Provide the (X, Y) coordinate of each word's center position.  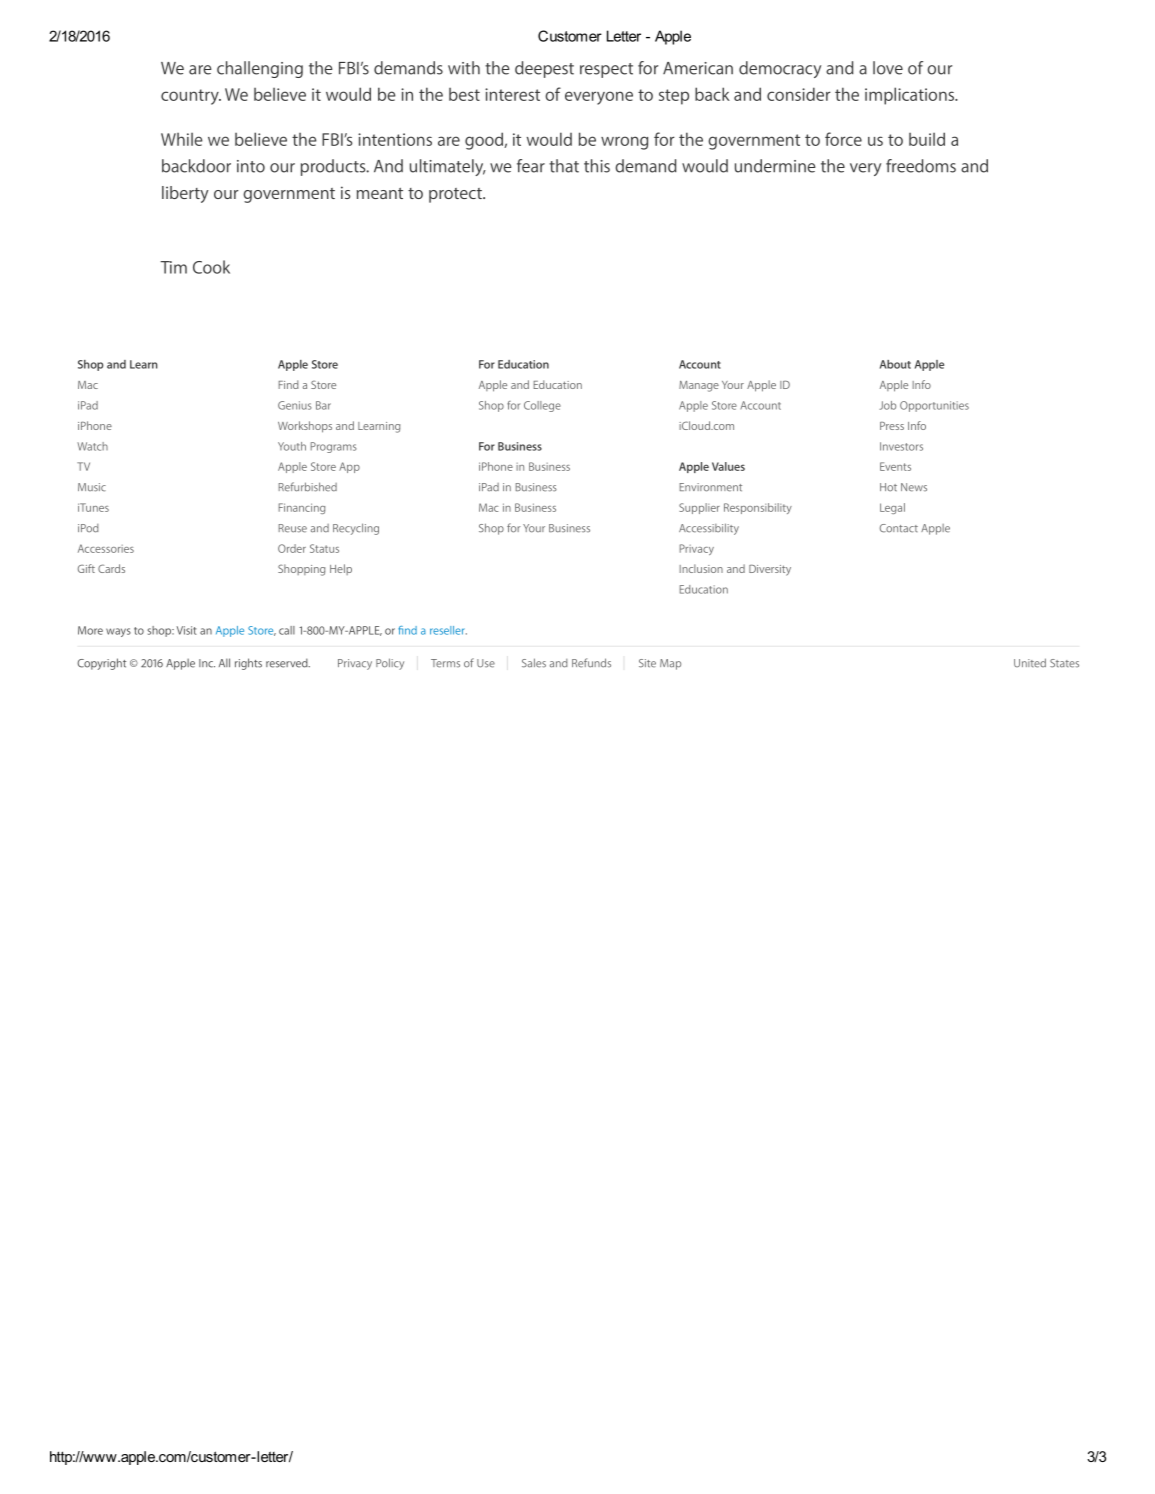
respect (606, 70)
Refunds (591, 663)
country (191, 97)
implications (911, 96)
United (1030, 663)
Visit (187, 630)
